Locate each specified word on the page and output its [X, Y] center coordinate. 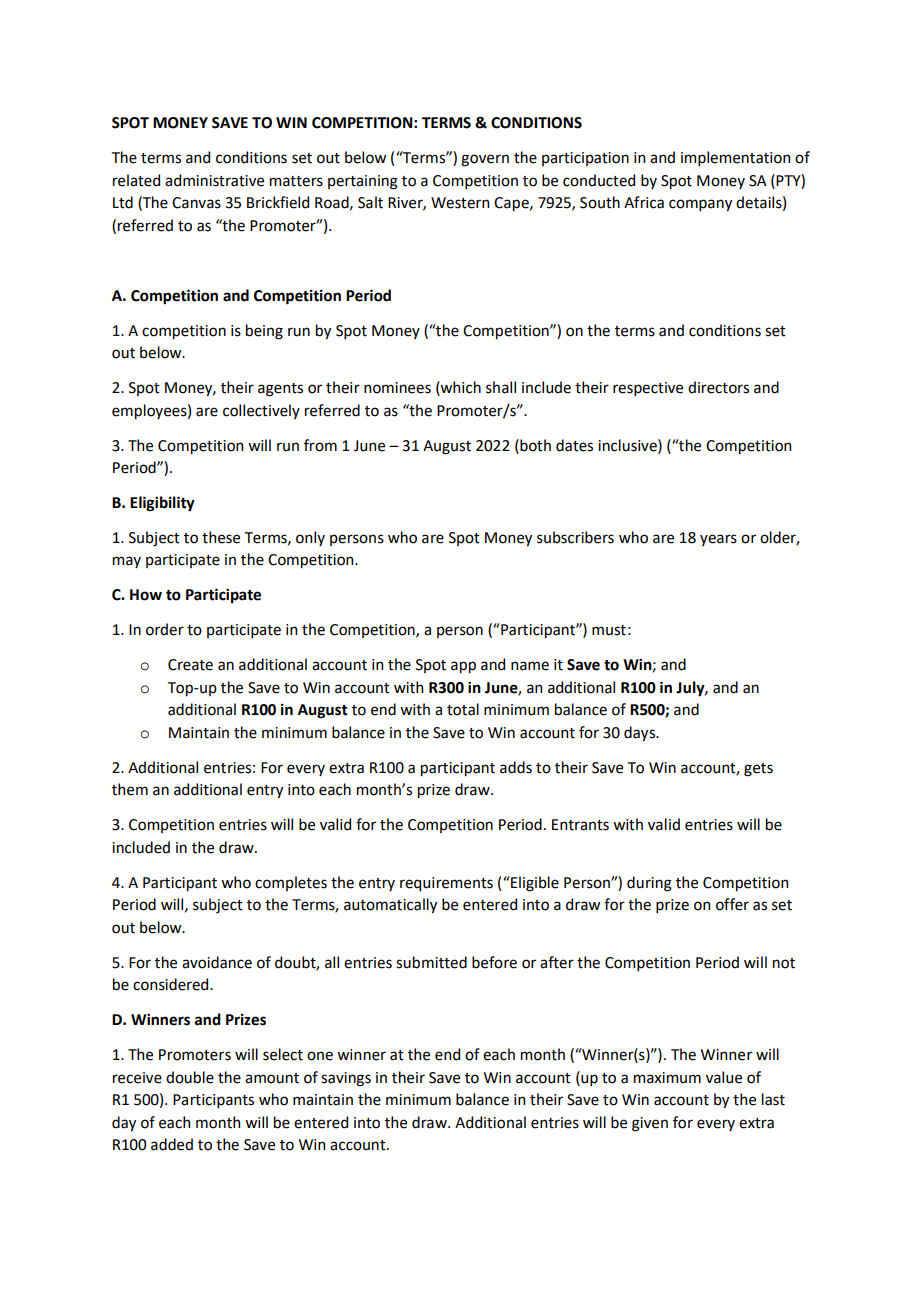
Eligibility [162, 504]
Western [460, 203]
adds [516, 767]
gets [758, 770]
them [130, 789]
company [700, 205]
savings [346, 1079]
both [534, 445]
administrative [214, 180]
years [718, 540]
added [172, 1144]
